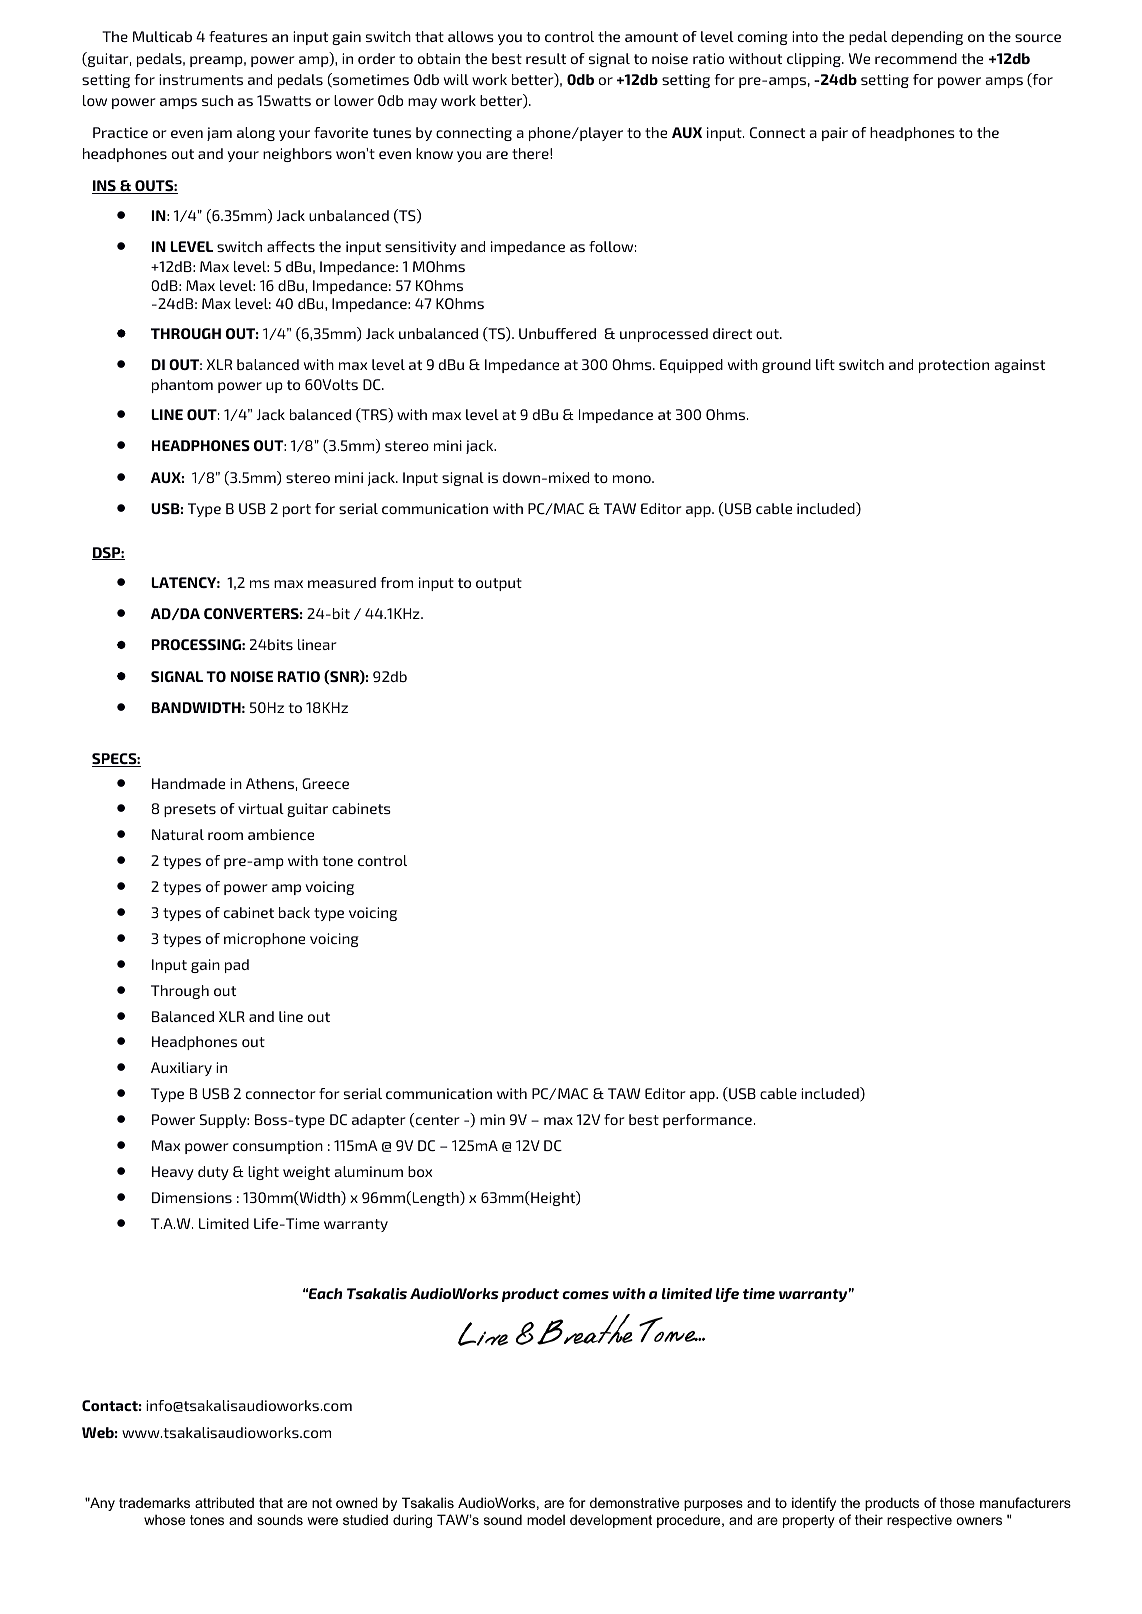 Image resolution: width=1142 pixels, height=1614 pixels. I want to click on result, so click(546, 58).
